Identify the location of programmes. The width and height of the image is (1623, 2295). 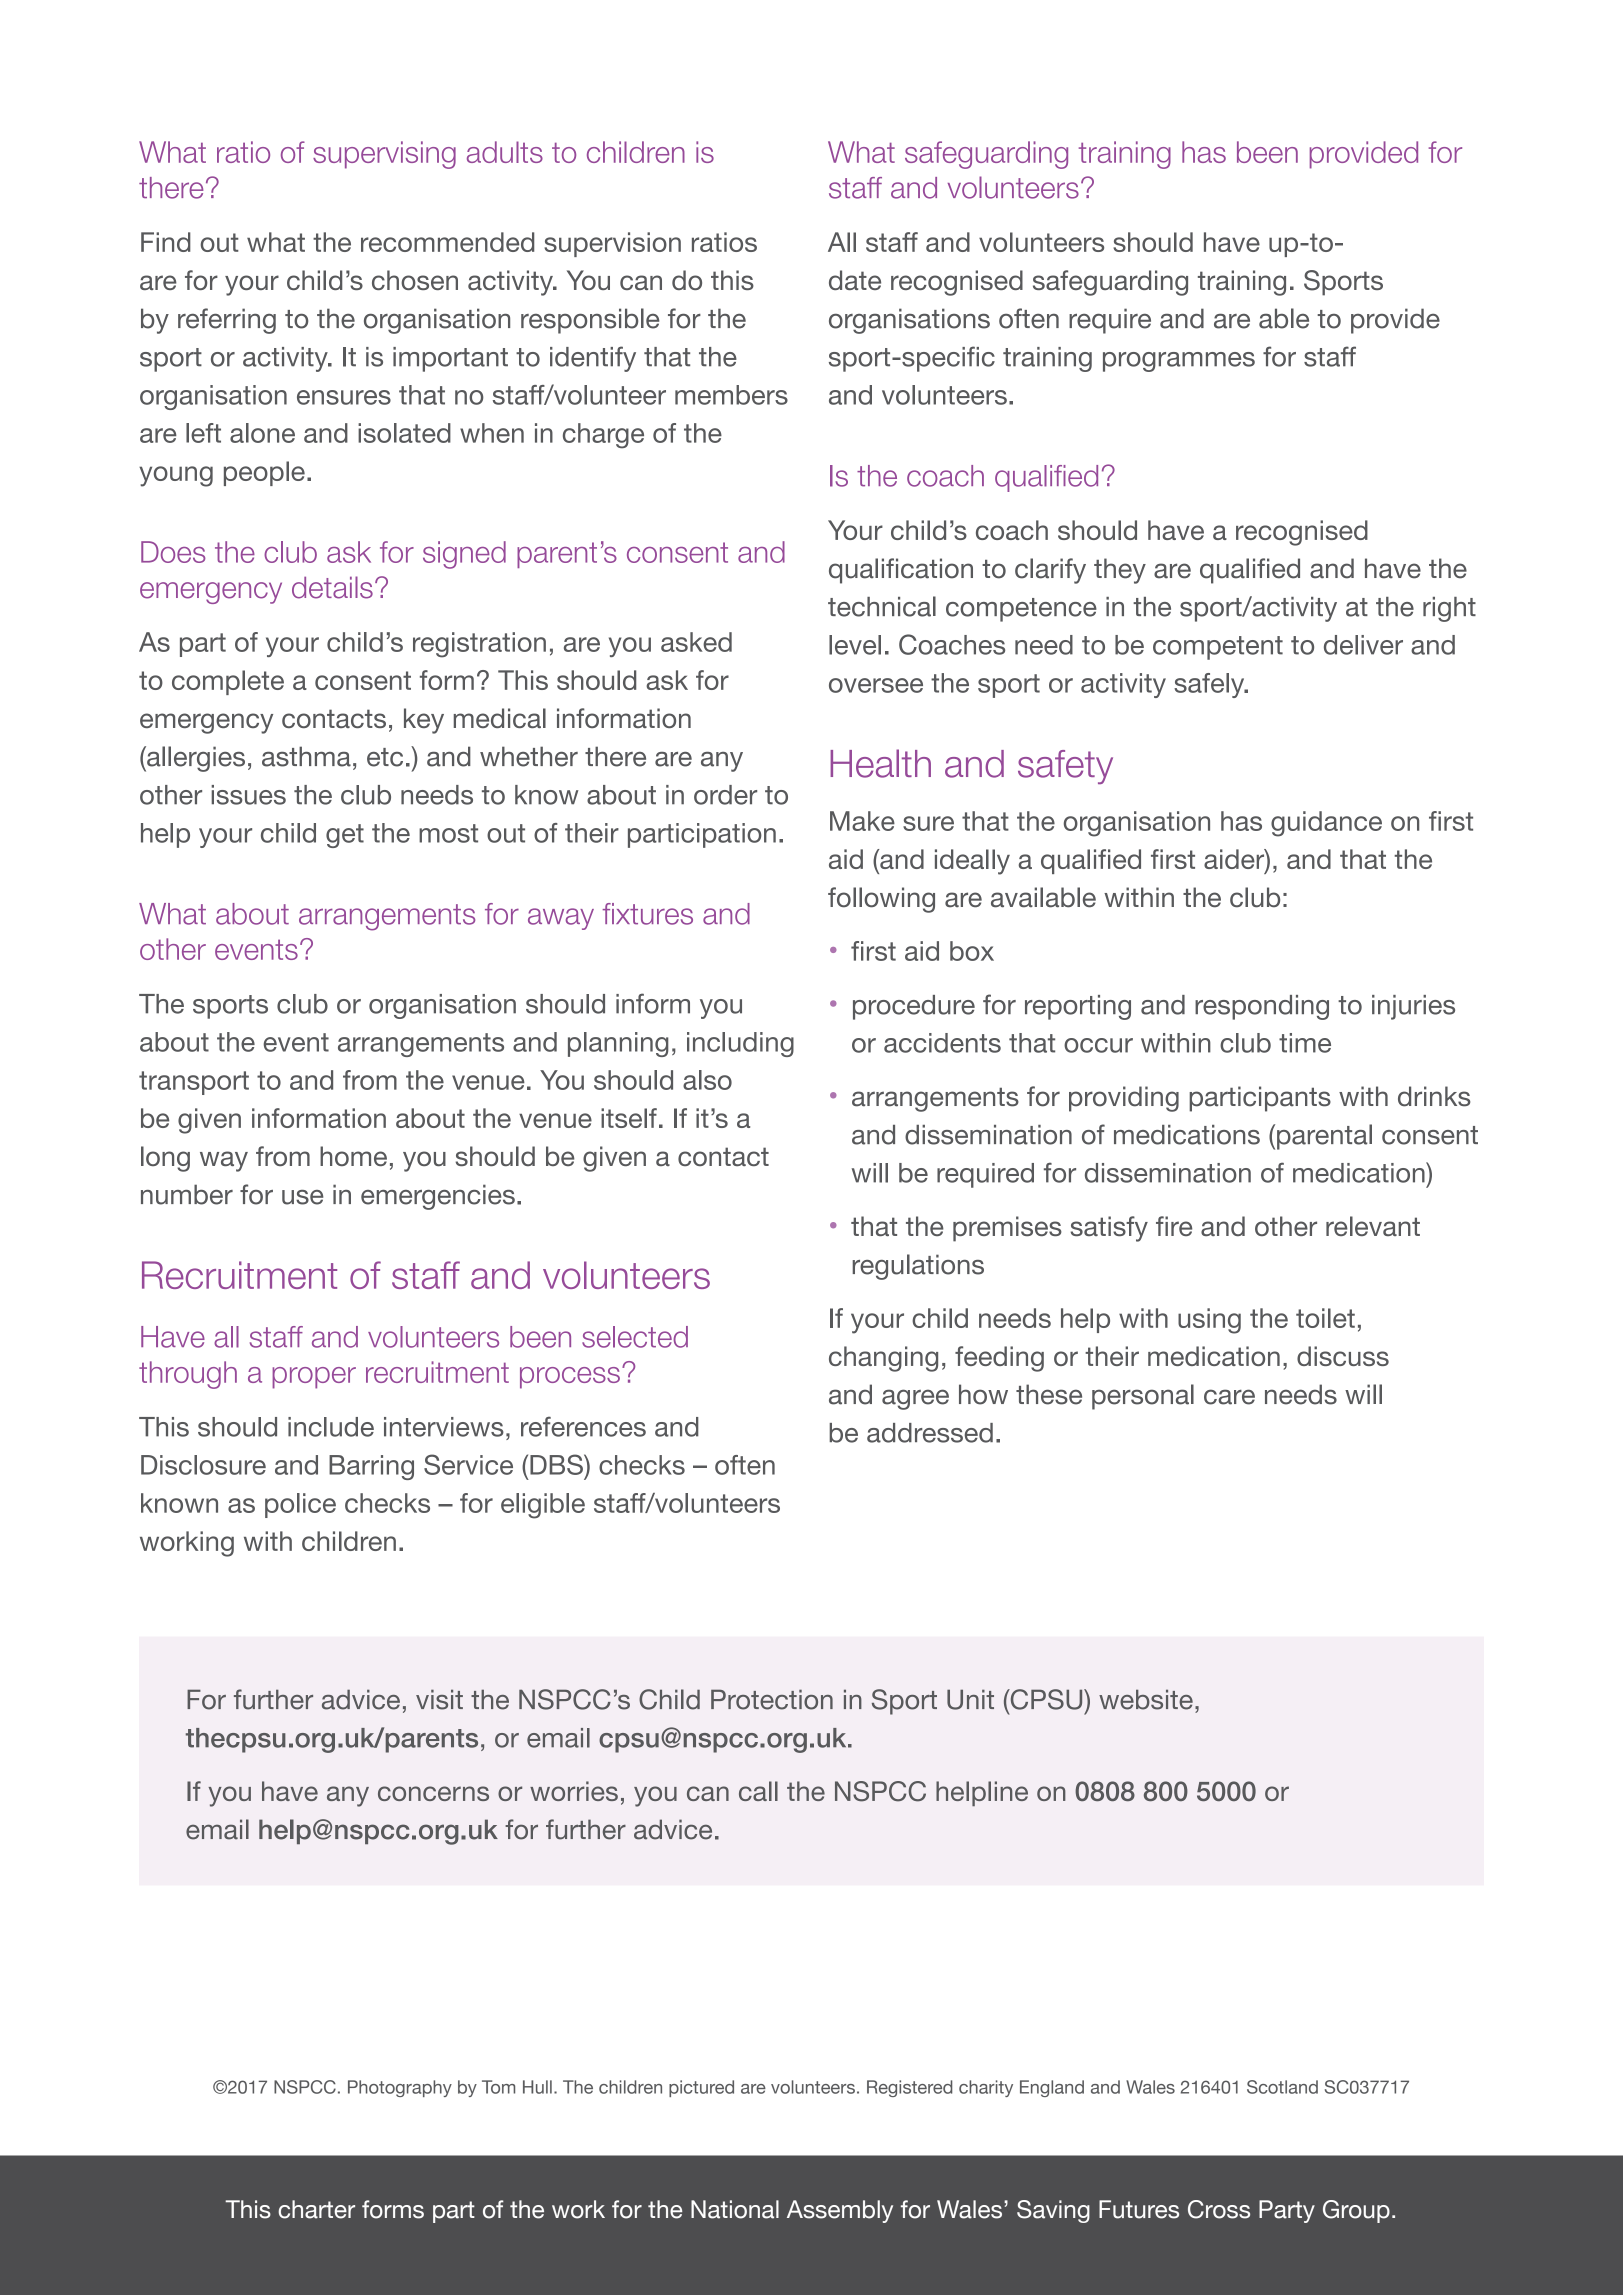
(1179, 362).
